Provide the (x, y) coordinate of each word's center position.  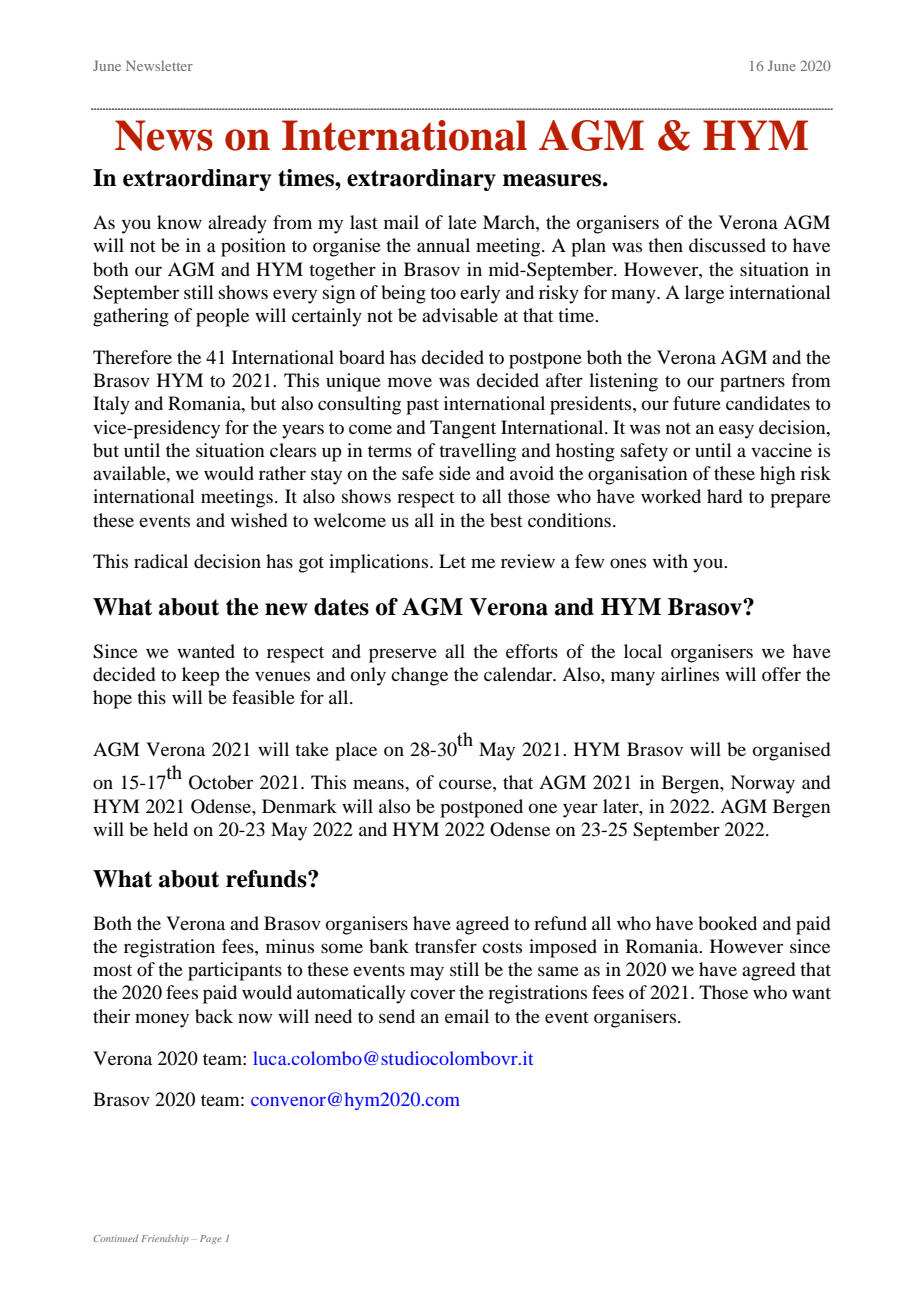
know (179, 222)
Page (211, 1239)
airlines (690, 674)
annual (443, 245)
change (419, 676)
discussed (727, 245)
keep (201, 676)
